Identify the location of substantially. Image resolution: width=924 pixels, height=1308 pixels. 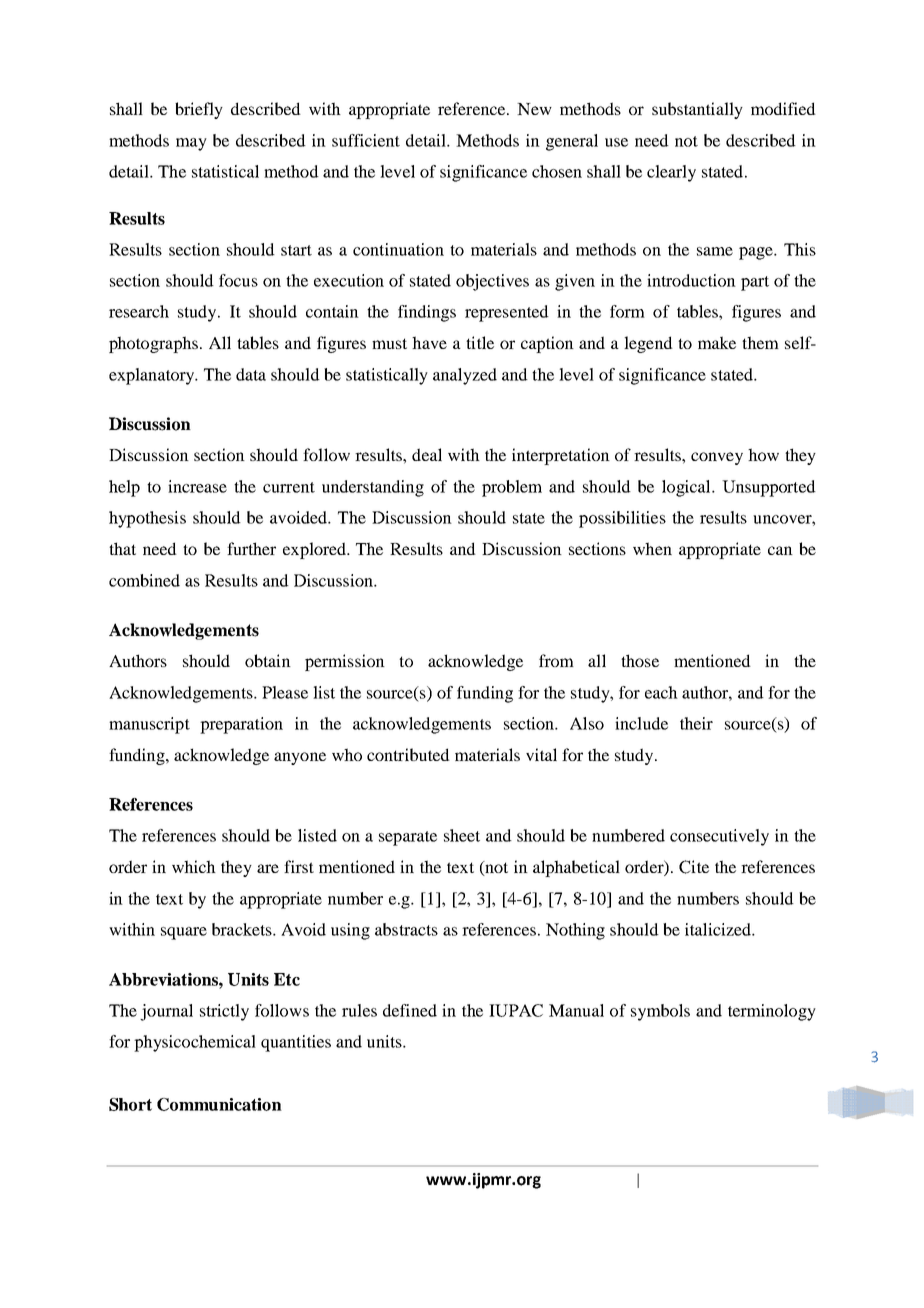
(697, 110).
